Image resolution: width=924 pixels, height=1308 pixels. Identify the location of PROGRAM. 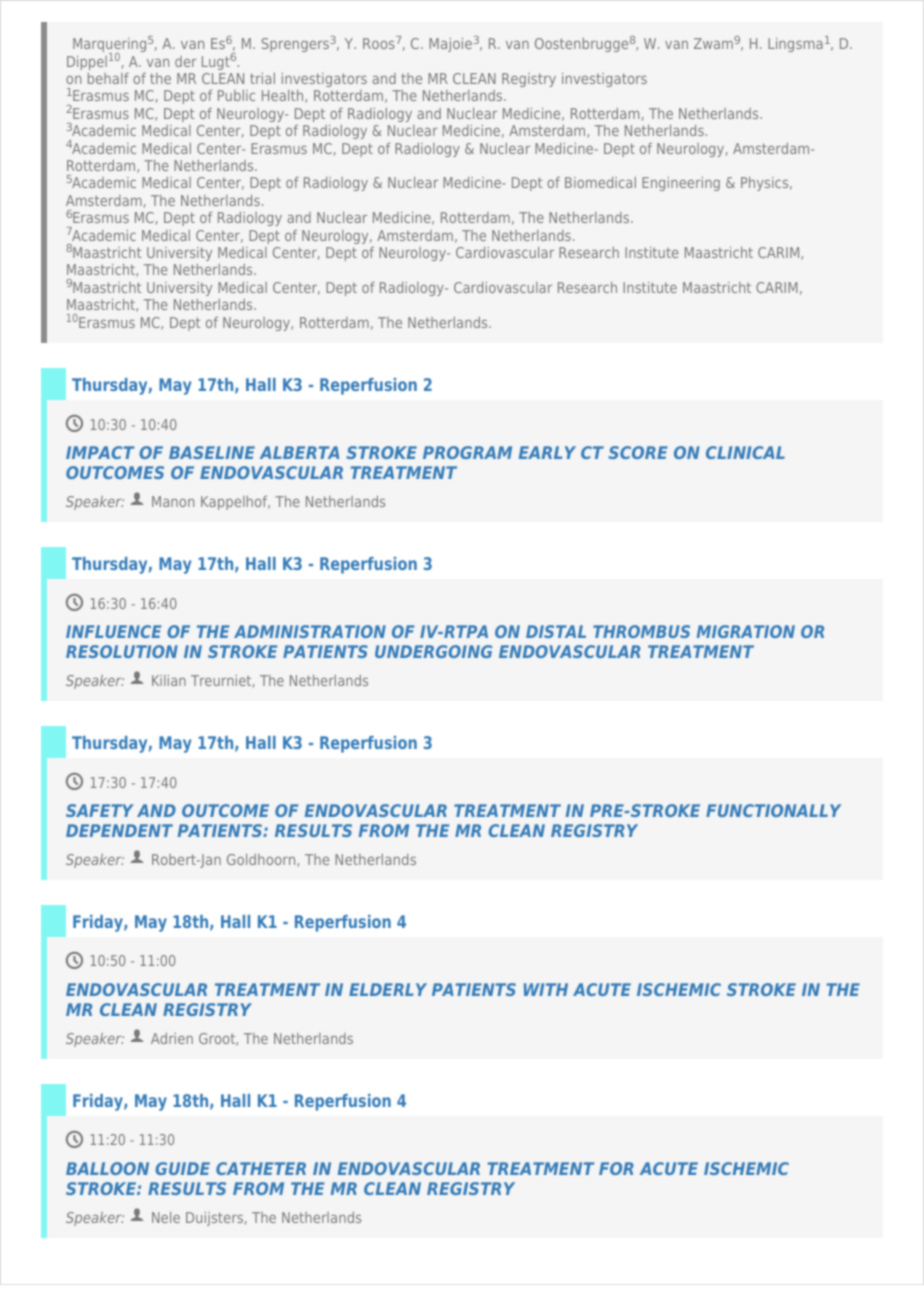
(467, 452).
